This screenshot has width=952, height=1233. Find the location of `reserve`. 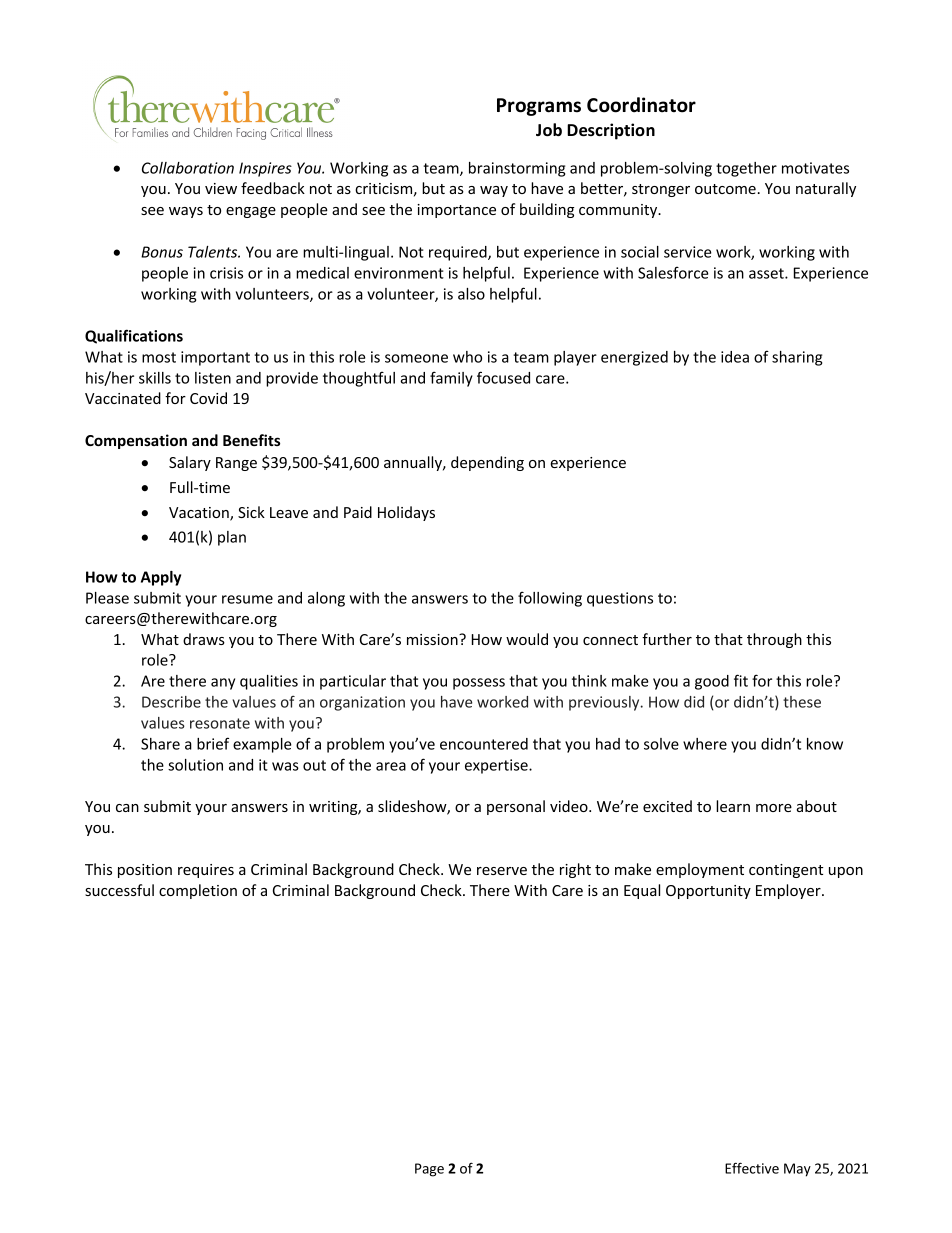

reserve is located at coordinates (502, 871).
